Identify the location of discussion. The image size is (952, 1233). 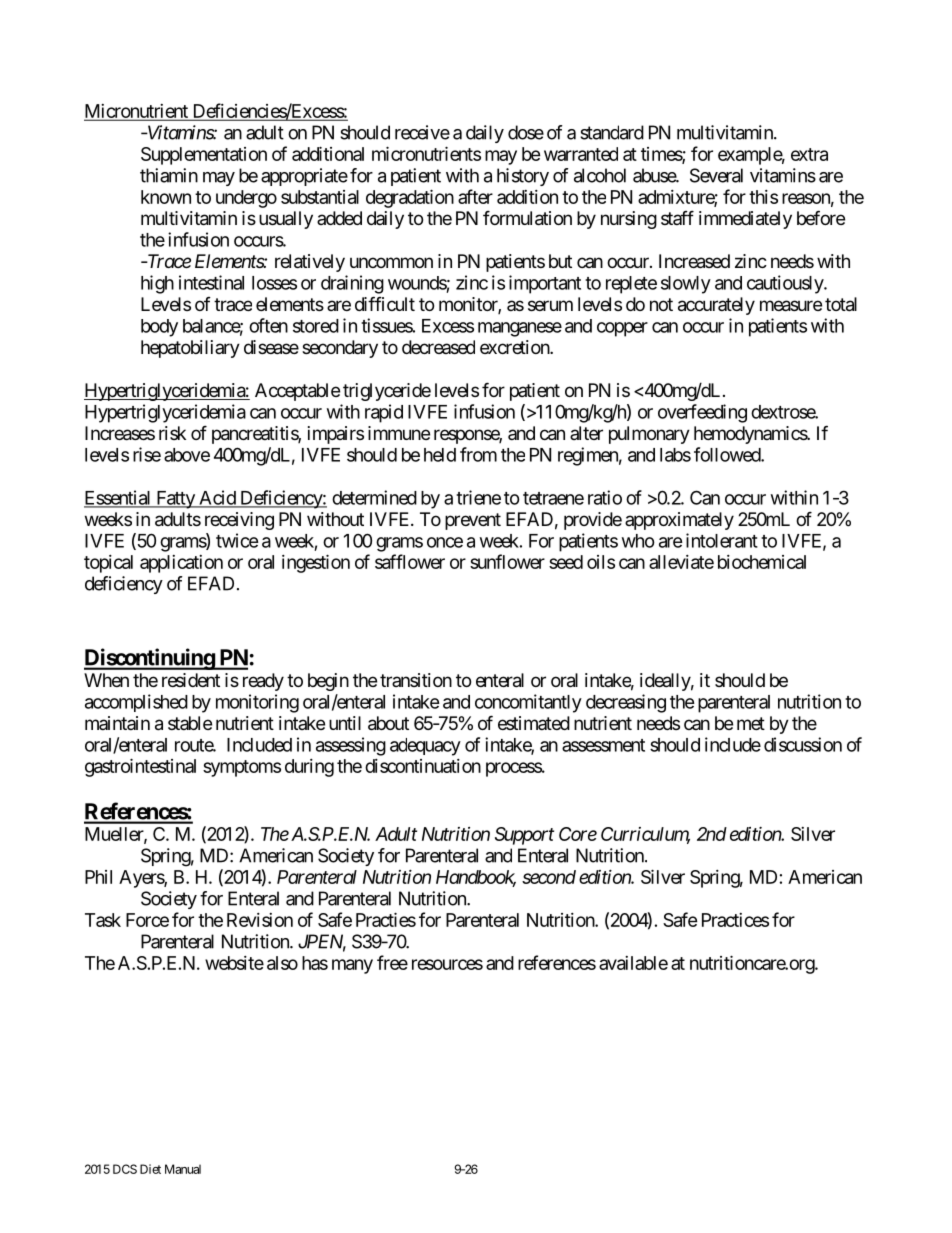
(803, 744).
